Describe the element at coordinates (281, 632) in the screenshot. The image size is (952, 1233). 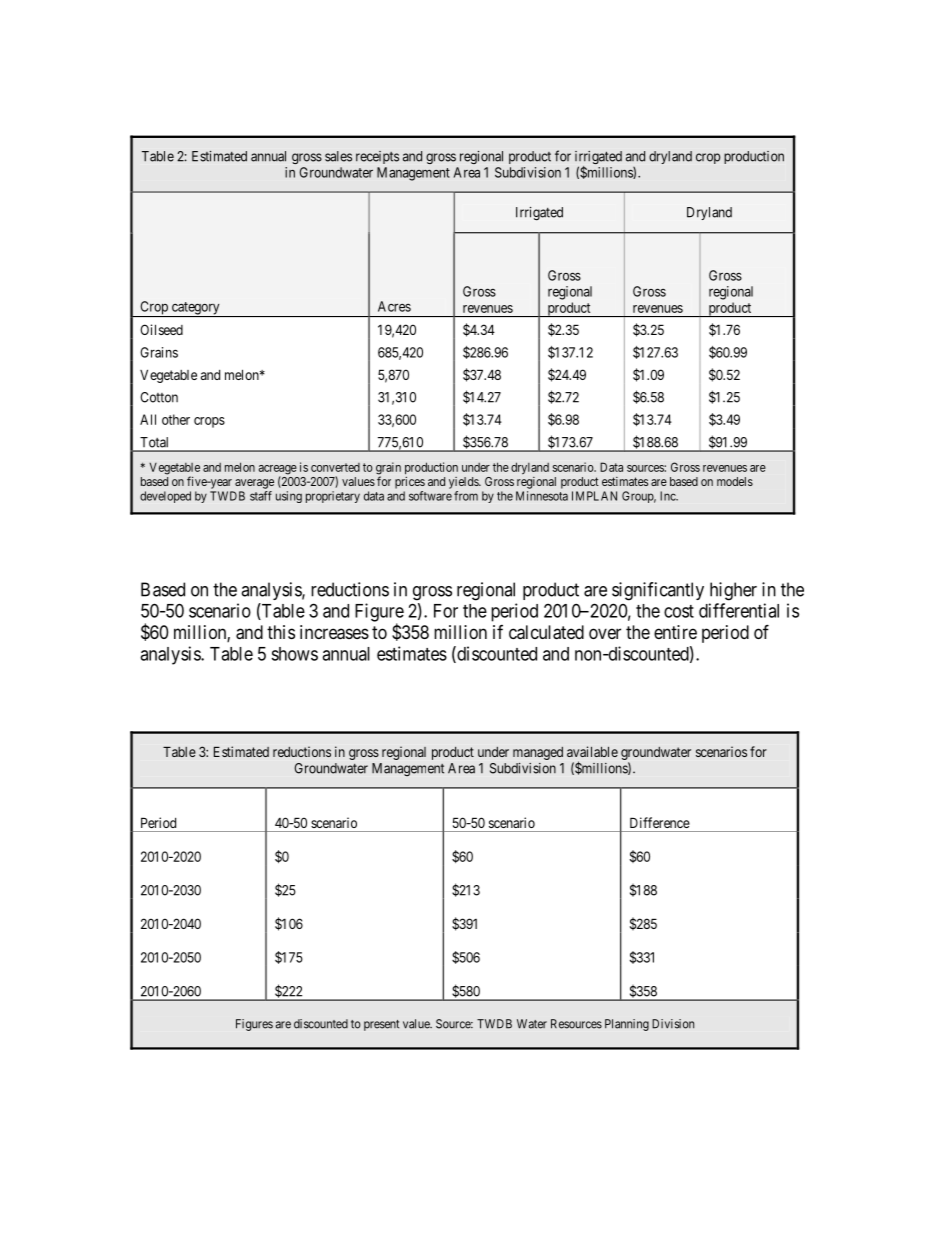
I see `this` at that location.
